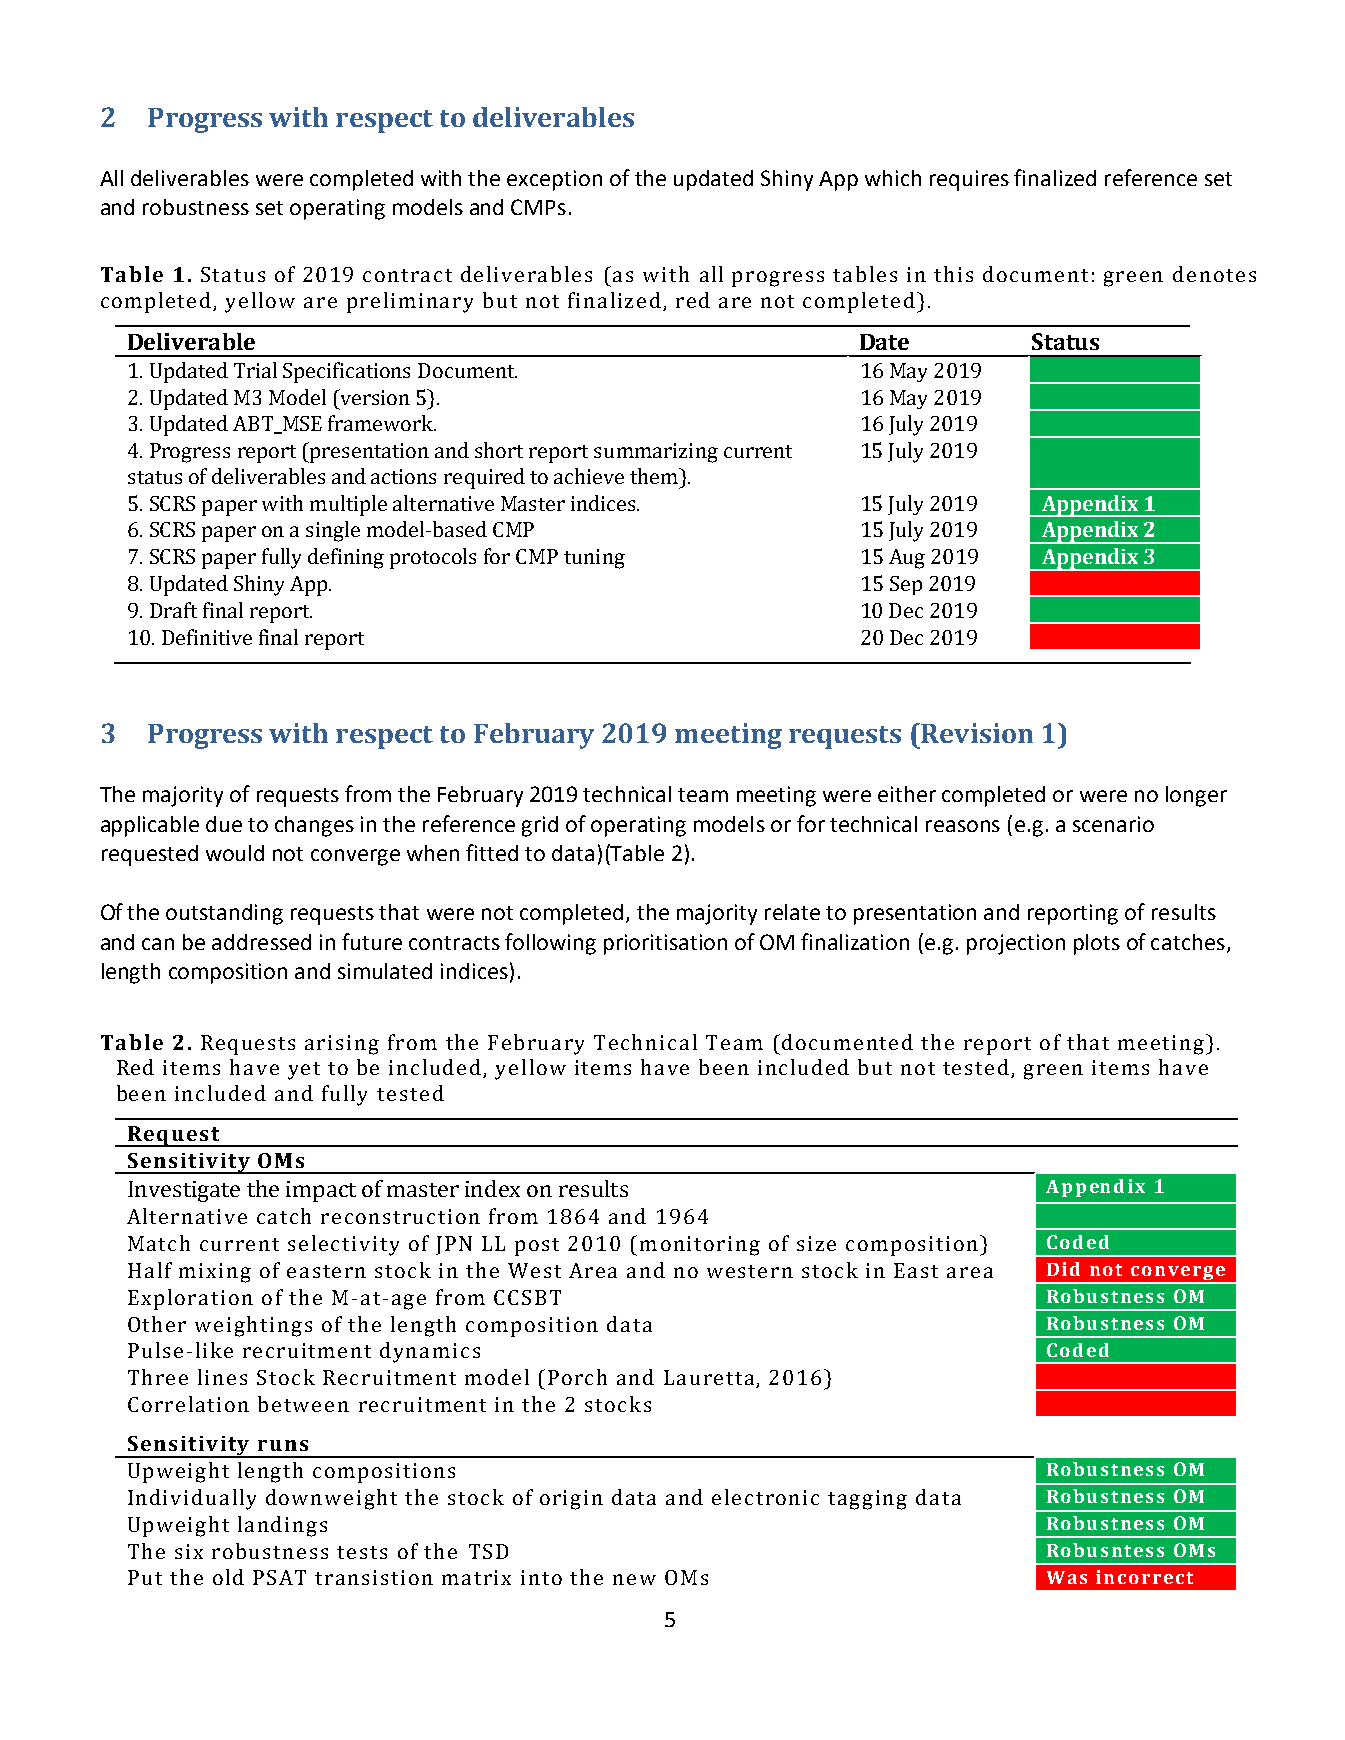 This document has height=1740, width=1345. Describe the element at coordinates (594, 559) in the document. I see `tuning` at that location.
